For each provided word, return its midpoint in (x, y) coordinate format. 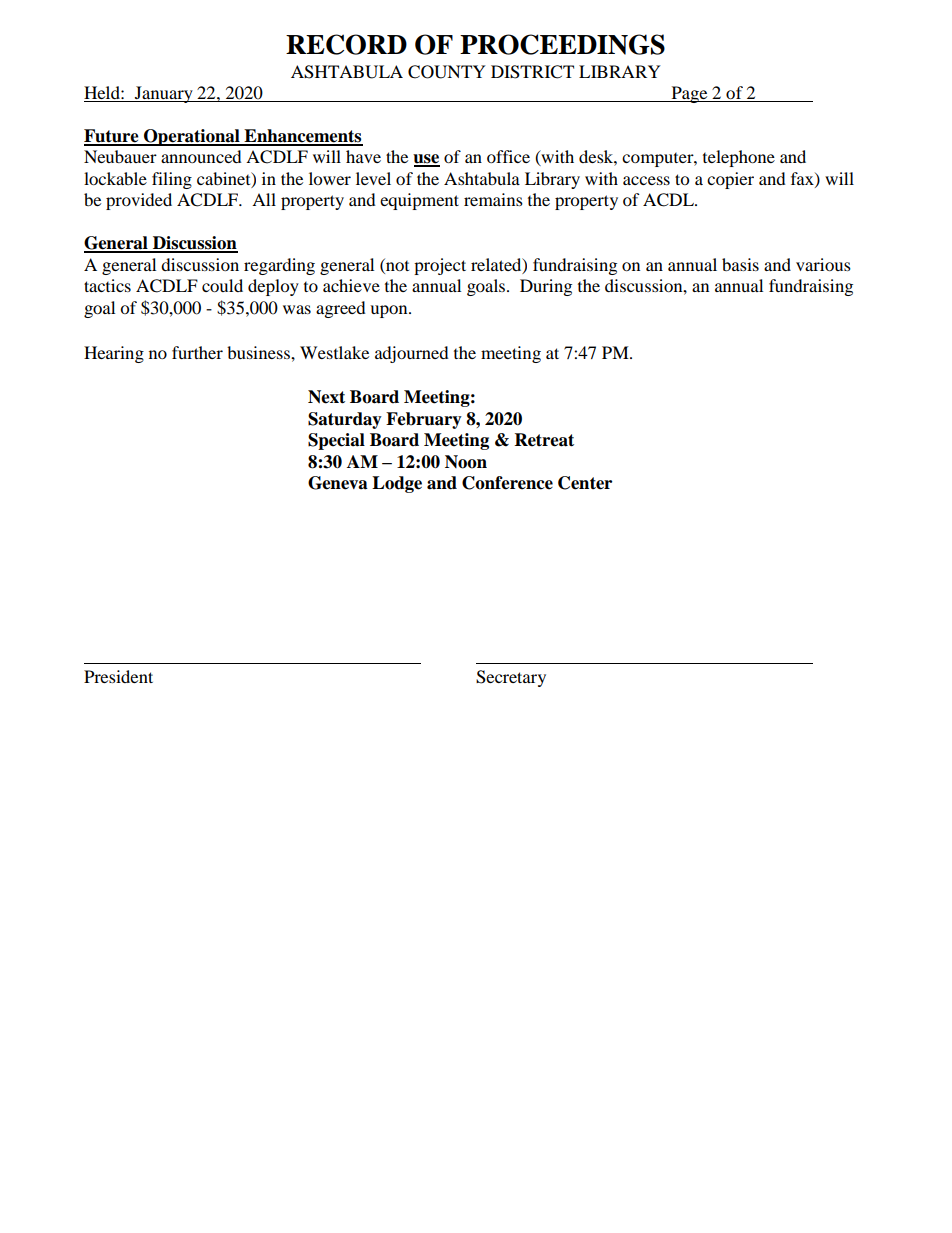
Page (689, 94)
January (164, 94)
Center (585, 483)
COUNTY (447, 72)
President (118, 676)
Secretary (511, 678)
